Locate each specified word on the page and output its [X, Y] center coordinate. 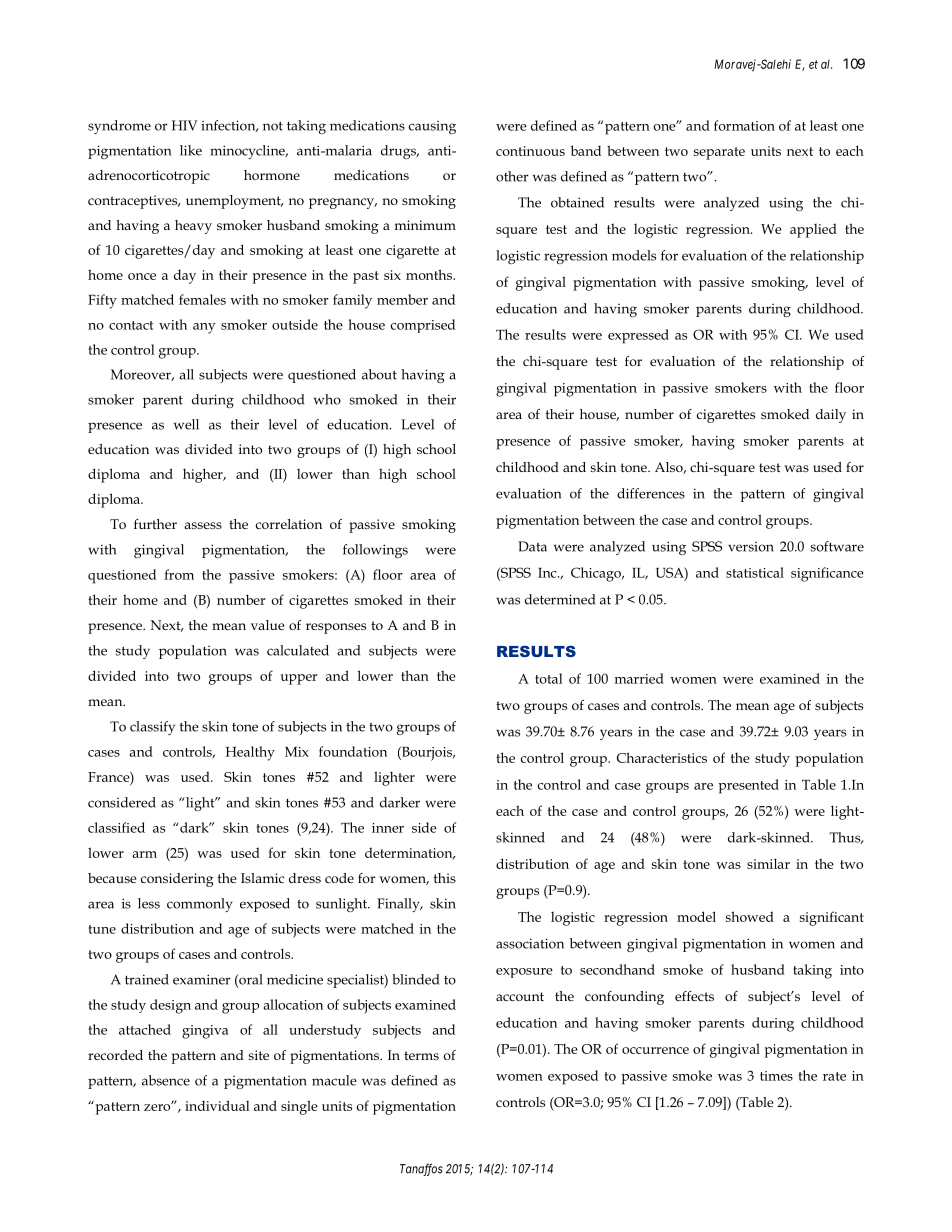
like [191, 150]
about [379, 374]
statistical [755, 572]
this [445, 878]
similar [768, 863]
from [179, 574]
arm [144, 854]
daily [831, 416]
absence [166, 1080]
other [512, 176]
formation [744, 125]
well [186, 424]
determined [560, 599]
